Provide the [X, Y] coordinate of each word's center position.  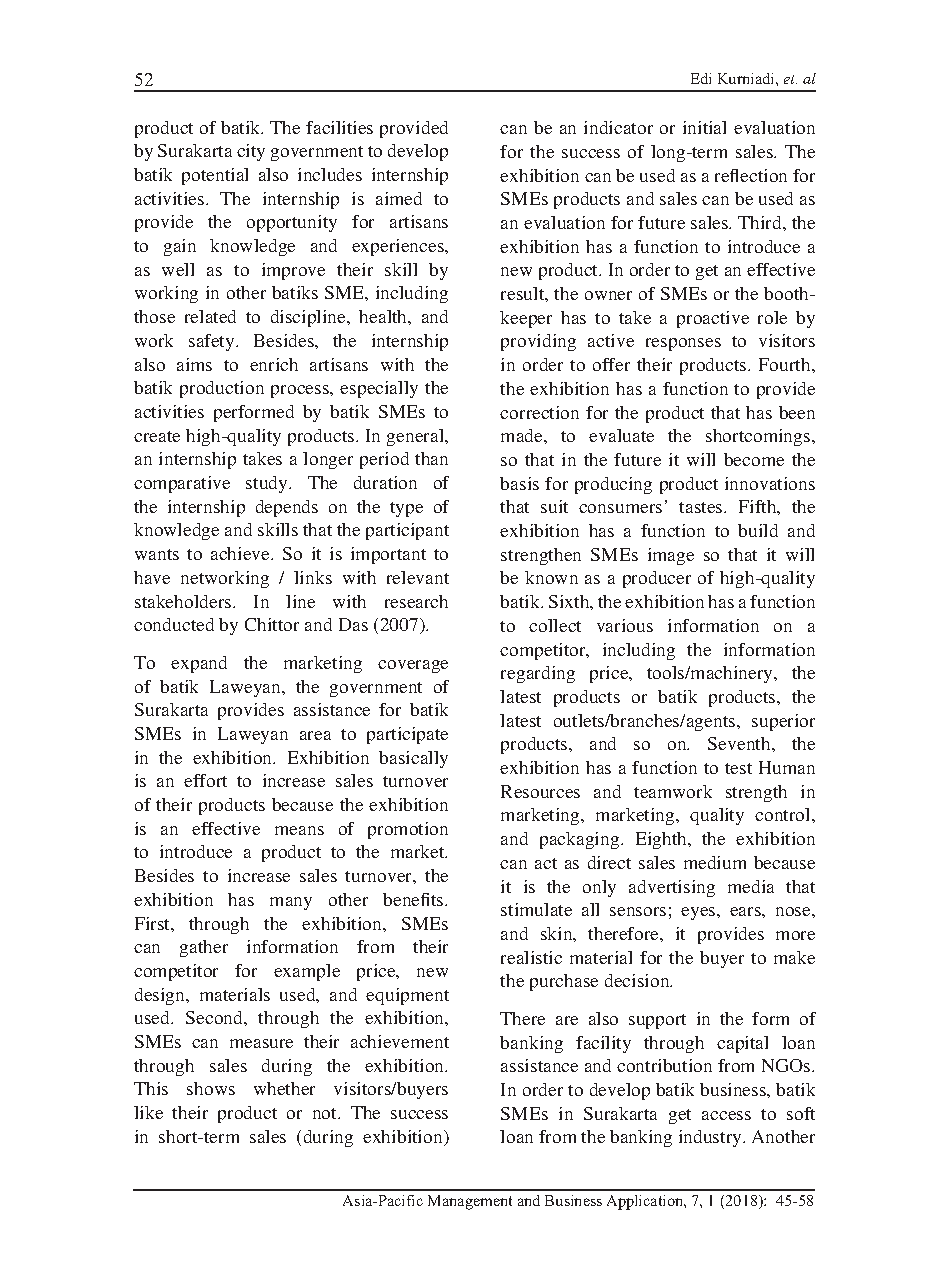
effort [205, 780]
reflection [751, 175]
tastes [702, 507]
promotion [408, 830]
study [268, 484]
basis [519, 483]
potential [215, 176]
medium [715, 862]
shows [211, 1088]
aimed [399, 198]
